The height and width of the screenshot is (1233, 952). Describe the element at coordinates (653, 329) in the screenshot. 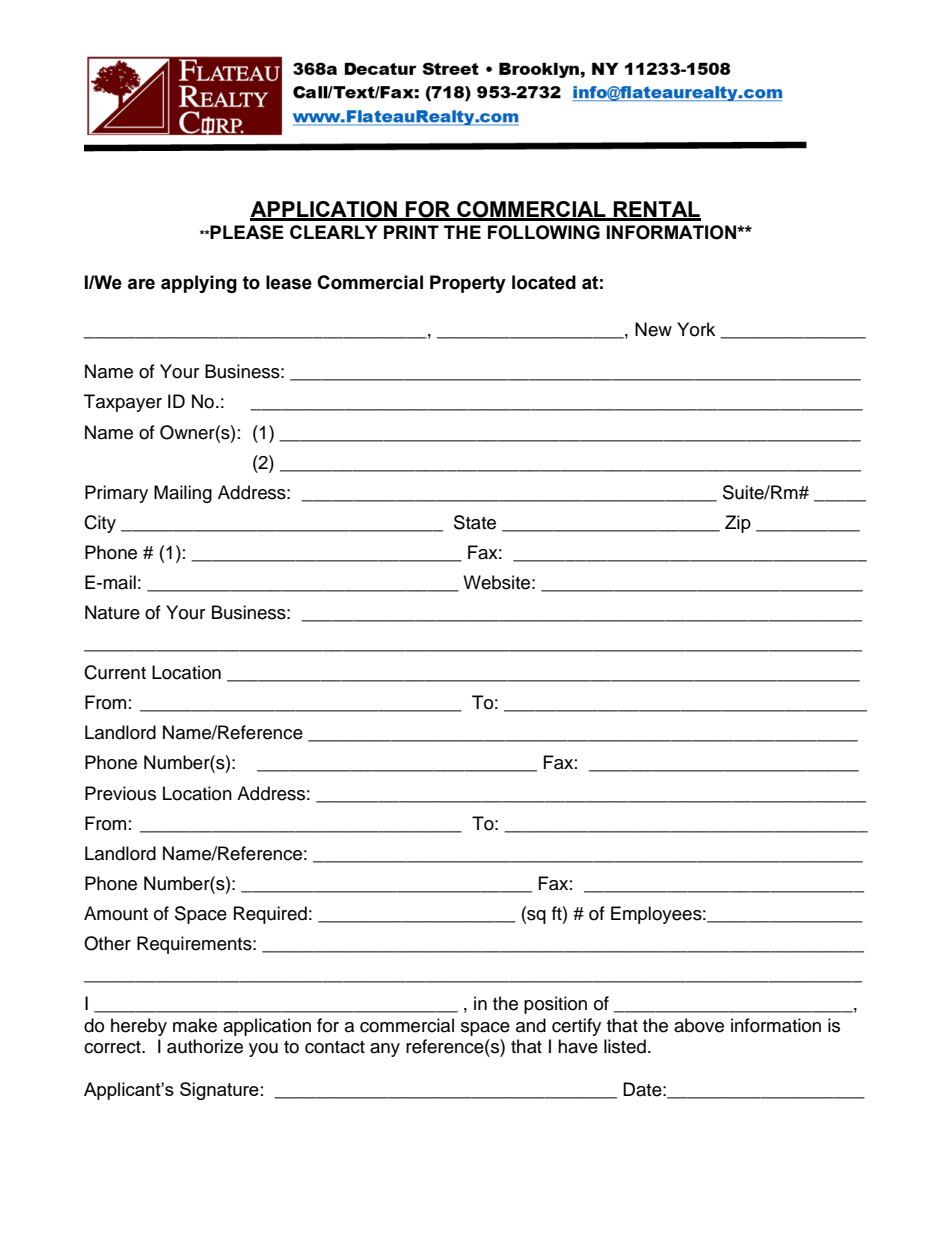

I see `New` at that location.
